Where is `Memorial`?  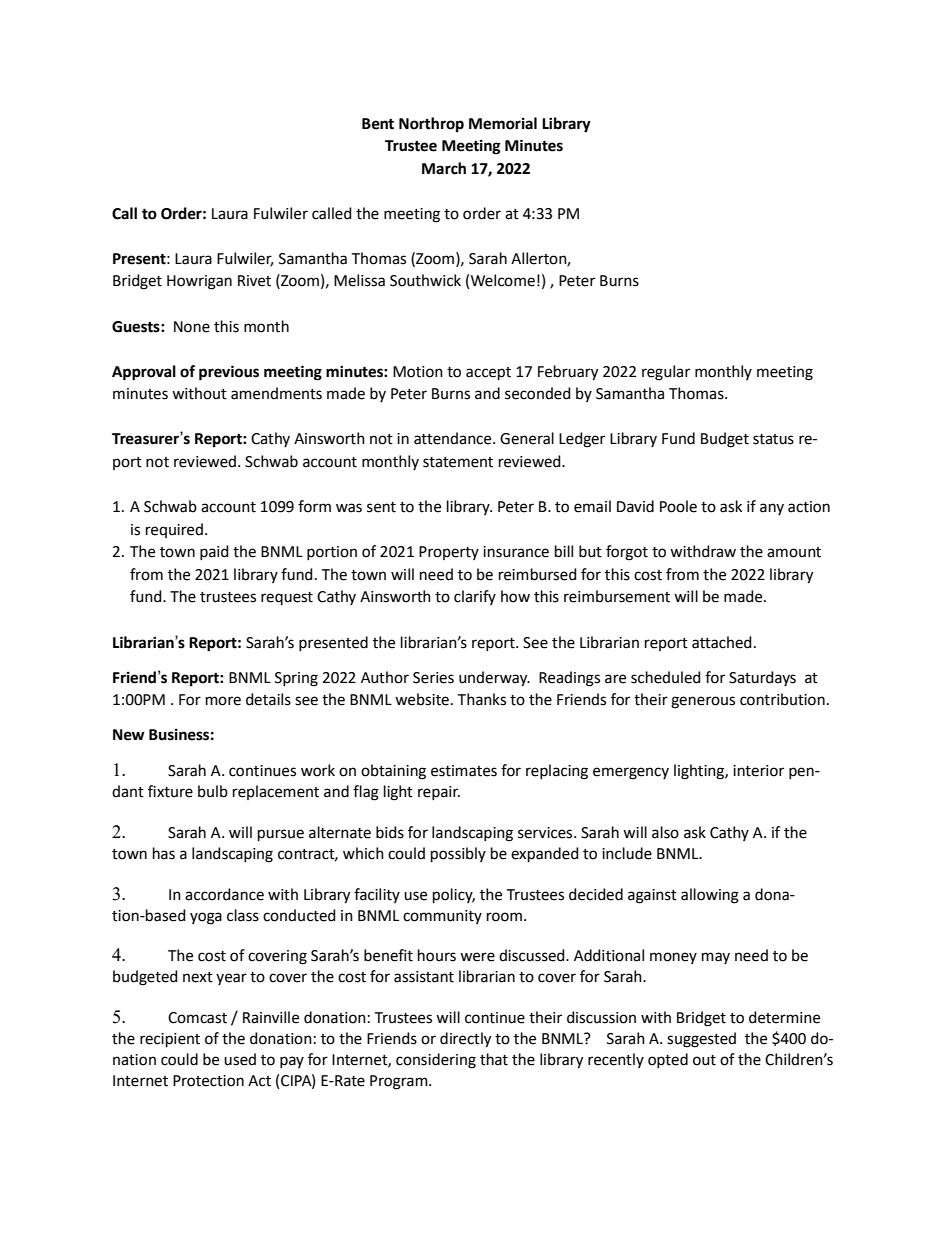
Memorial is located at coordinates (503, 123).
